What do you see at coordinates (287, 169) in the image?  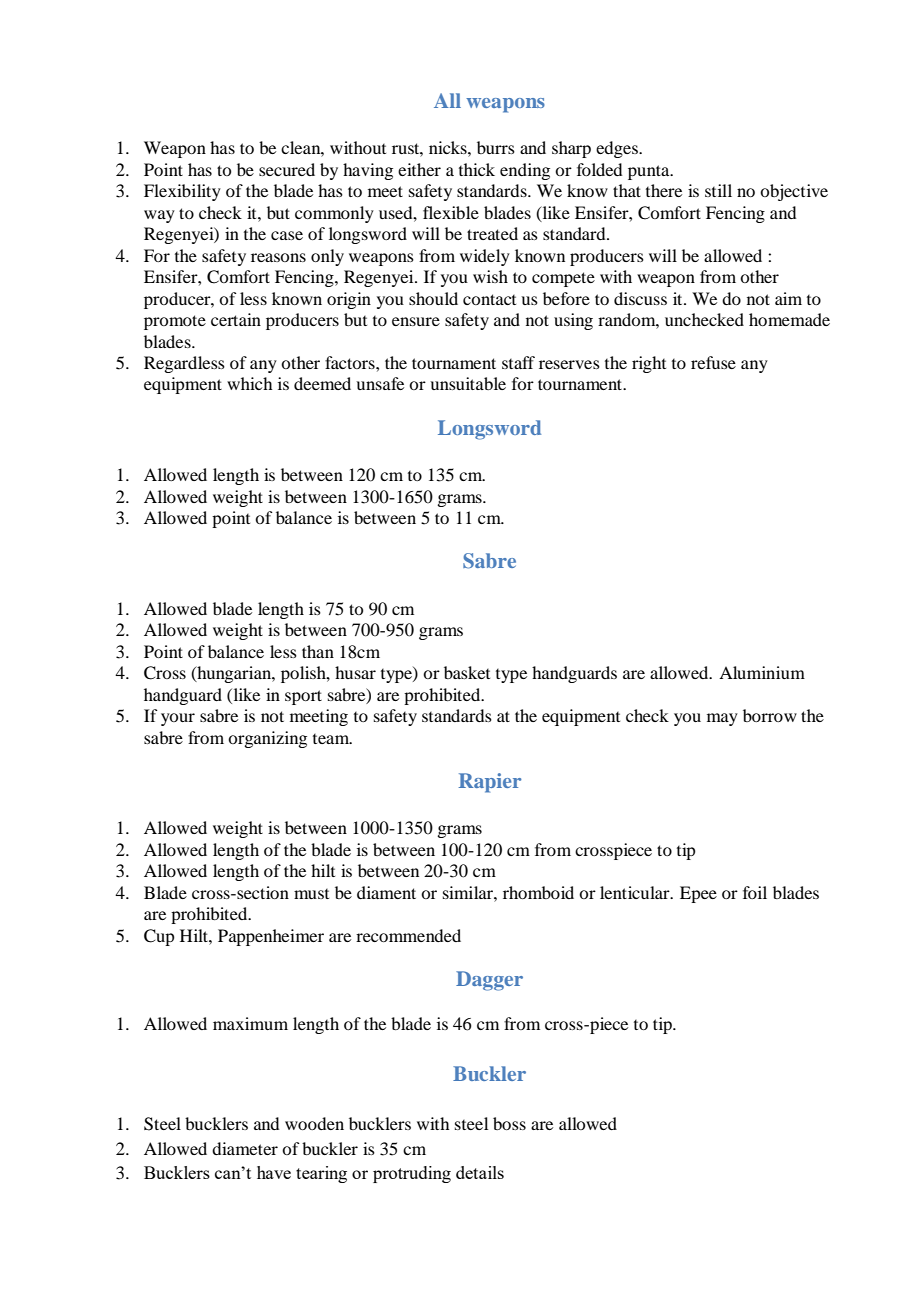 I see `secured` at bounding box center [287, 169].
